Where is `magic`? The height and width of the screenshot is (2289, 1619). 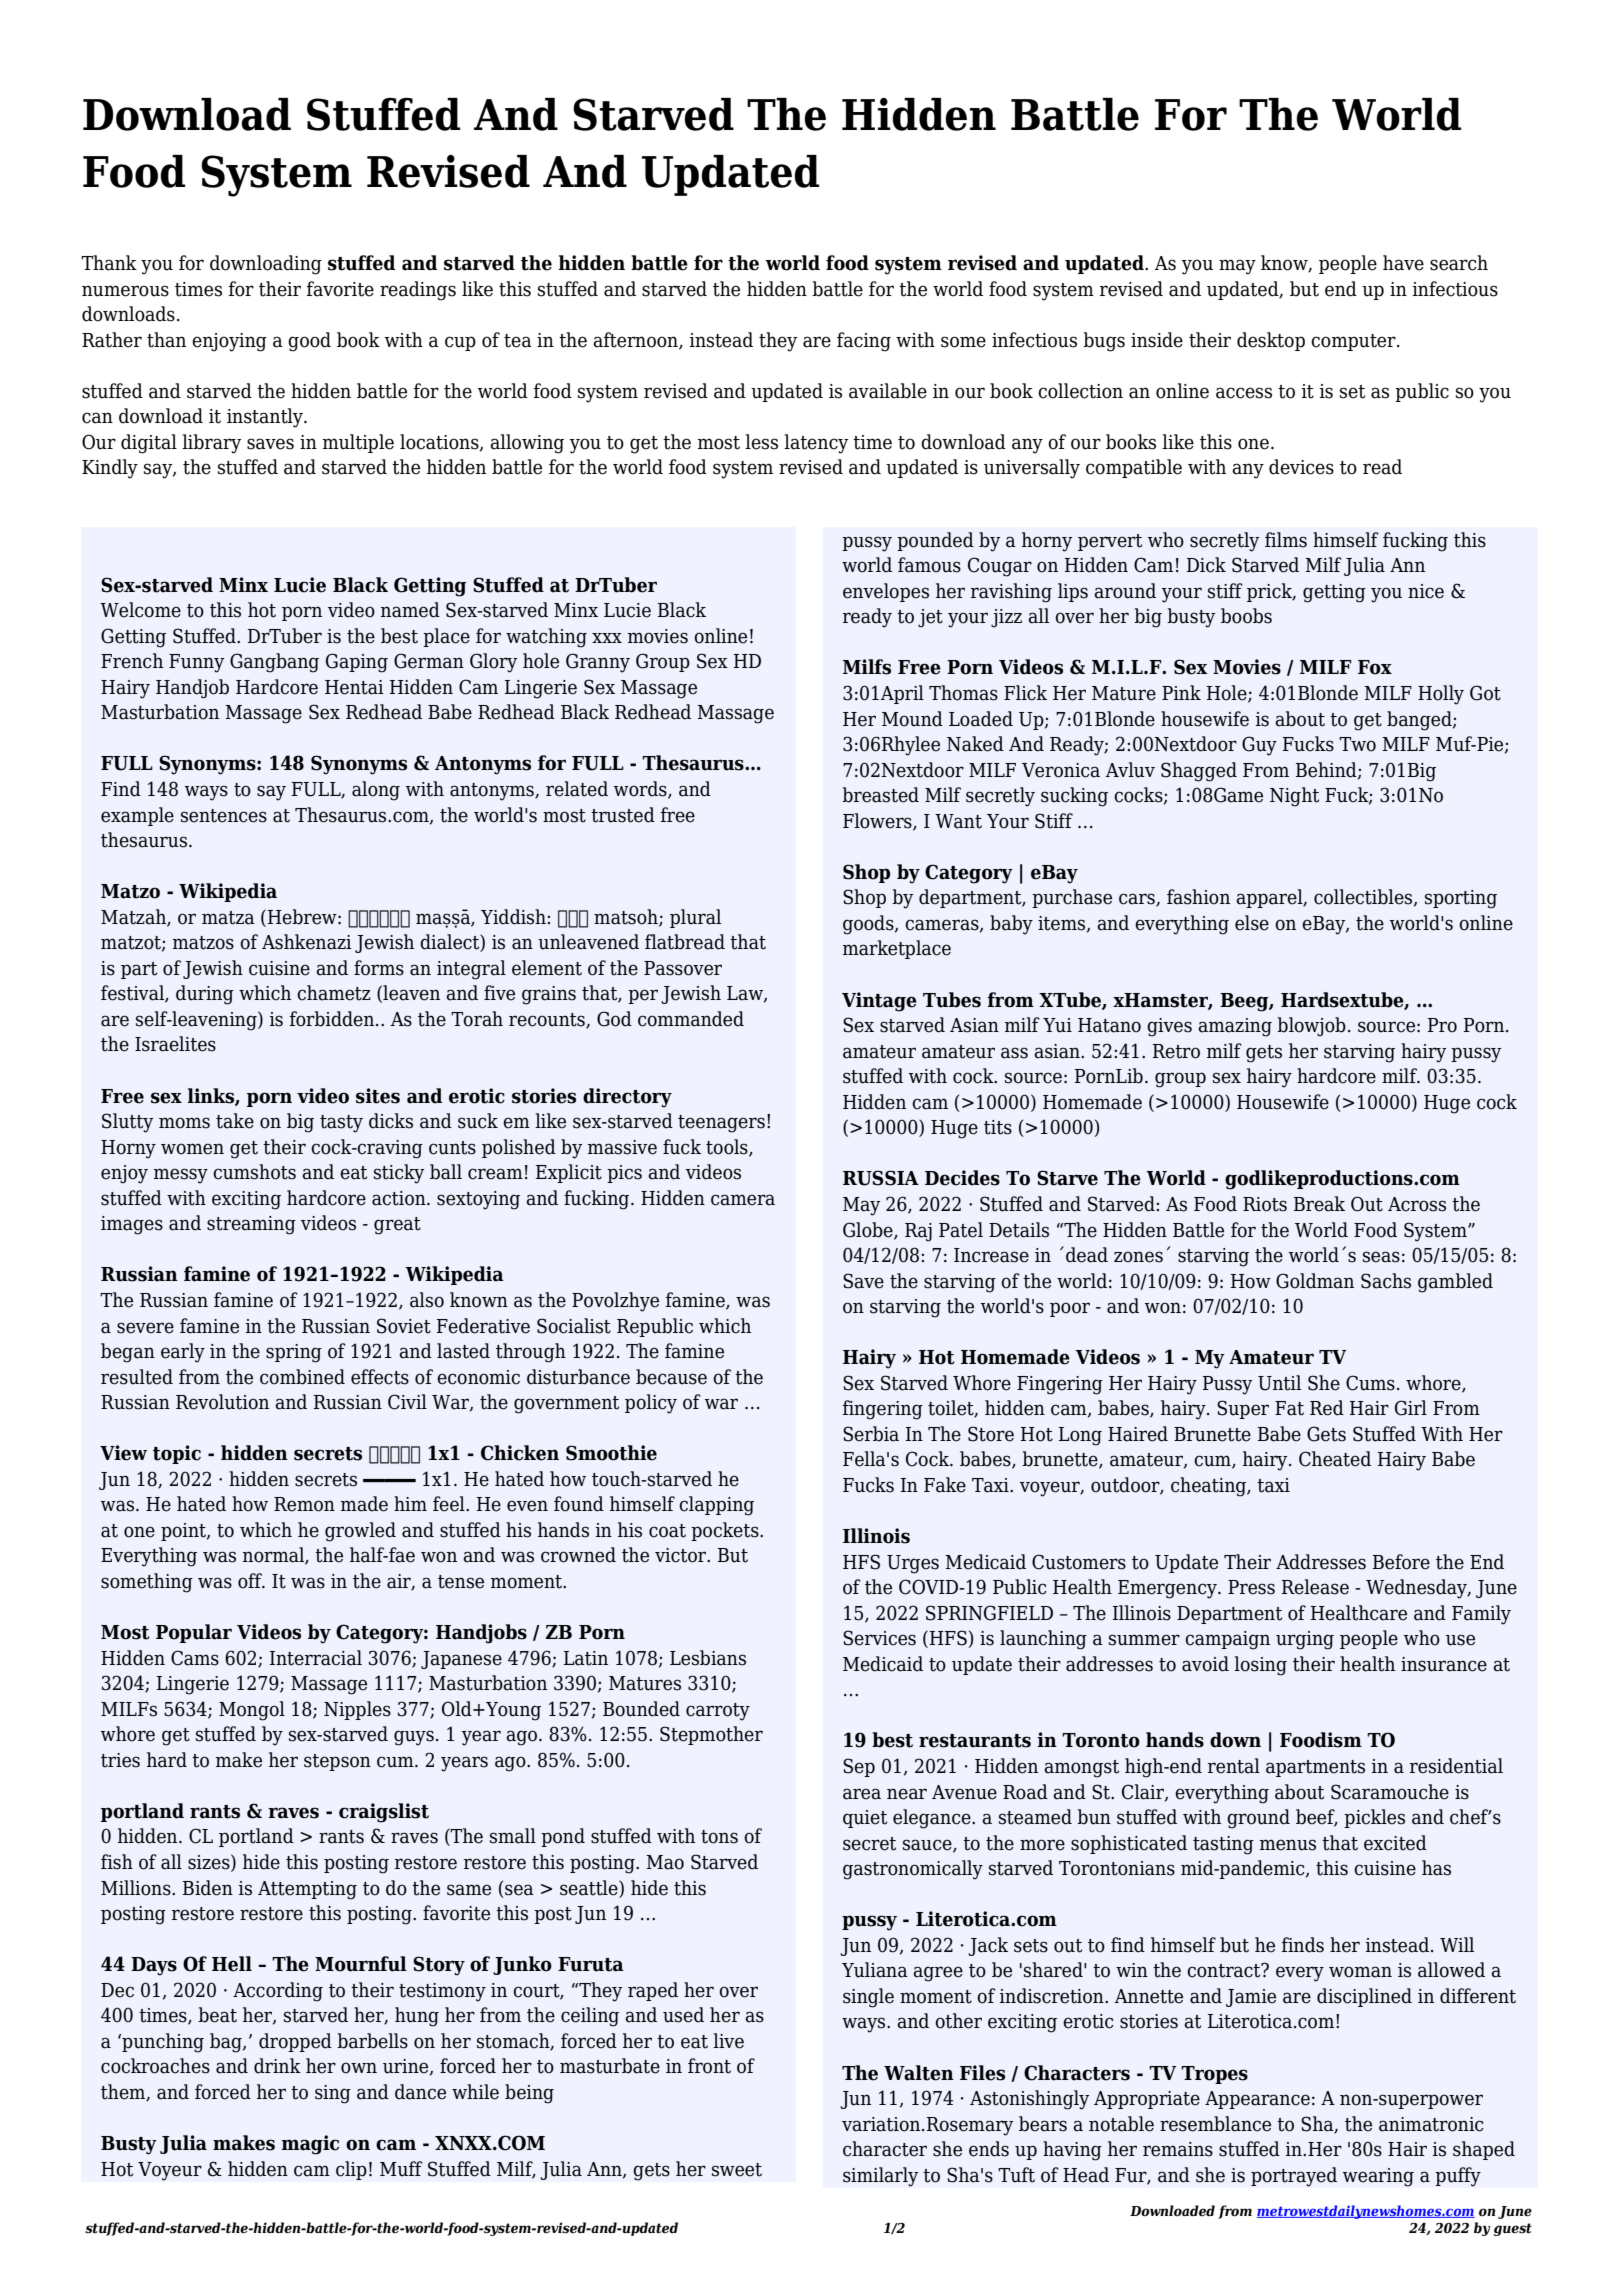
magic is located at coordinates (310, 2145).
